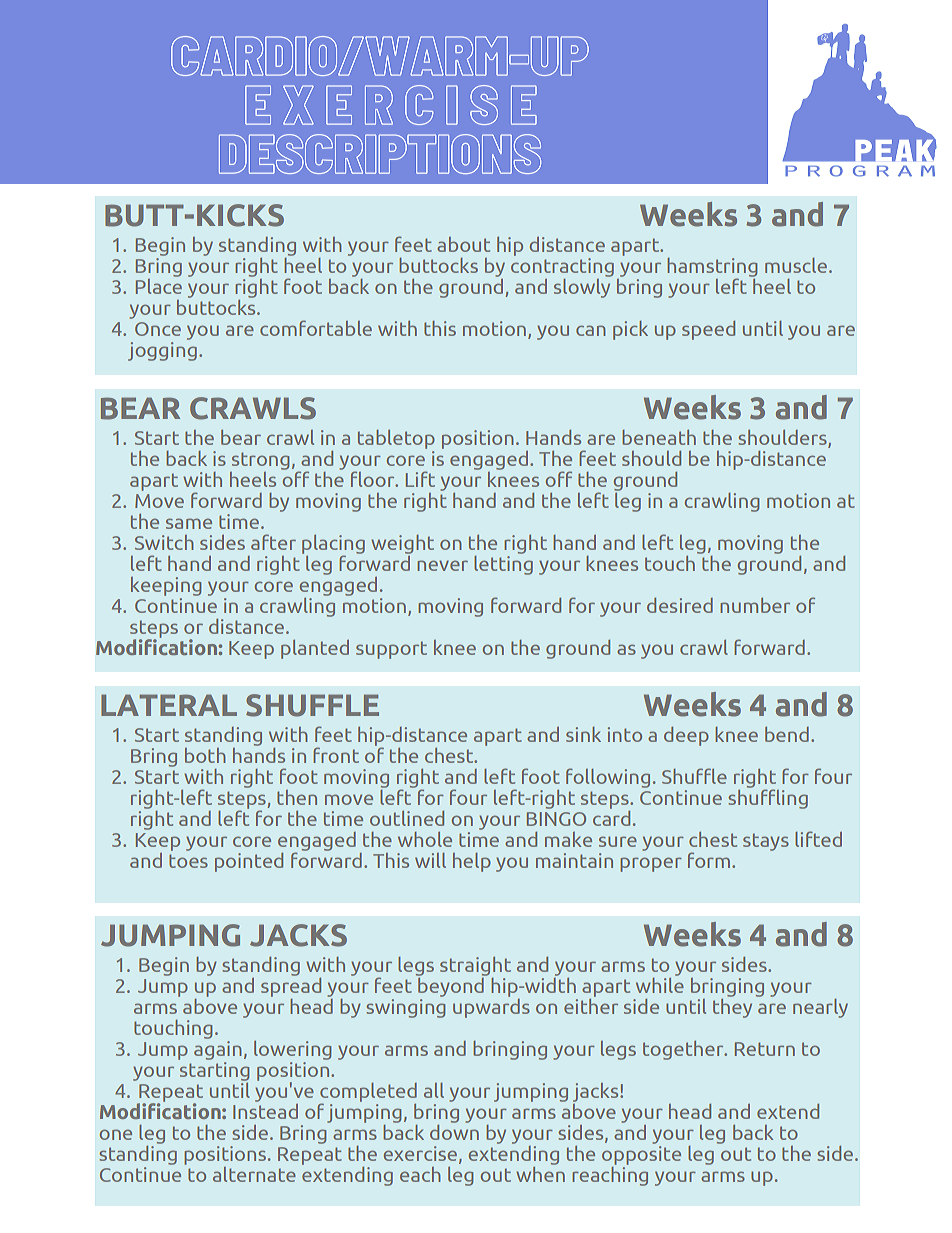 The height and width of the page is (1233, 952). Describe the element at coordinates (712, 269) in the page. I see `hamstring` at that location.
